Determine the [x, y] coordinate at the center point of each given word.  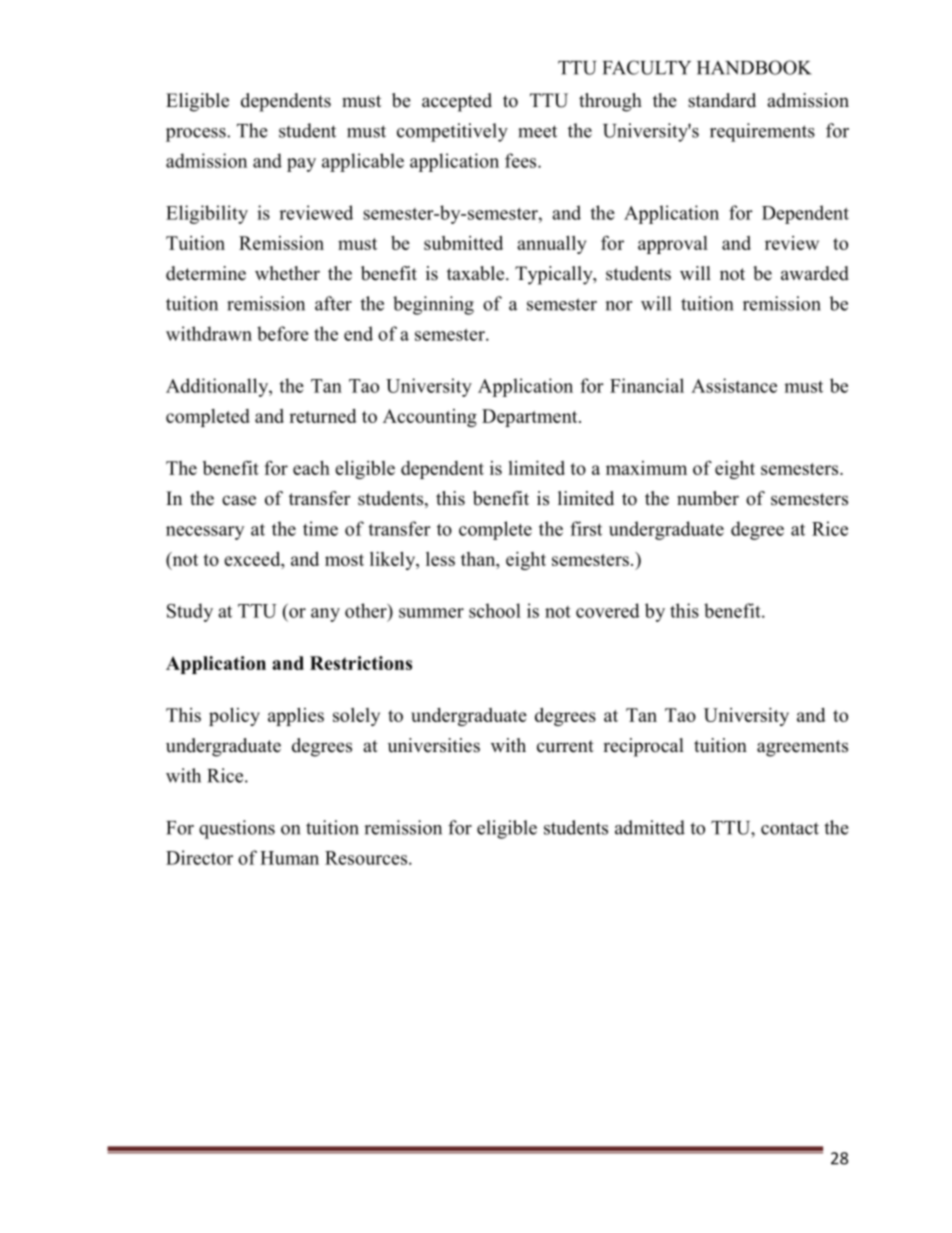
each [311, 468]
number [708, 498]
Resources [366, 858]
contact [790, 828]
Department [531, 418]
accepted [457, 102]
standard [722, 100]
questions [237, 829]
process [197, 135]
